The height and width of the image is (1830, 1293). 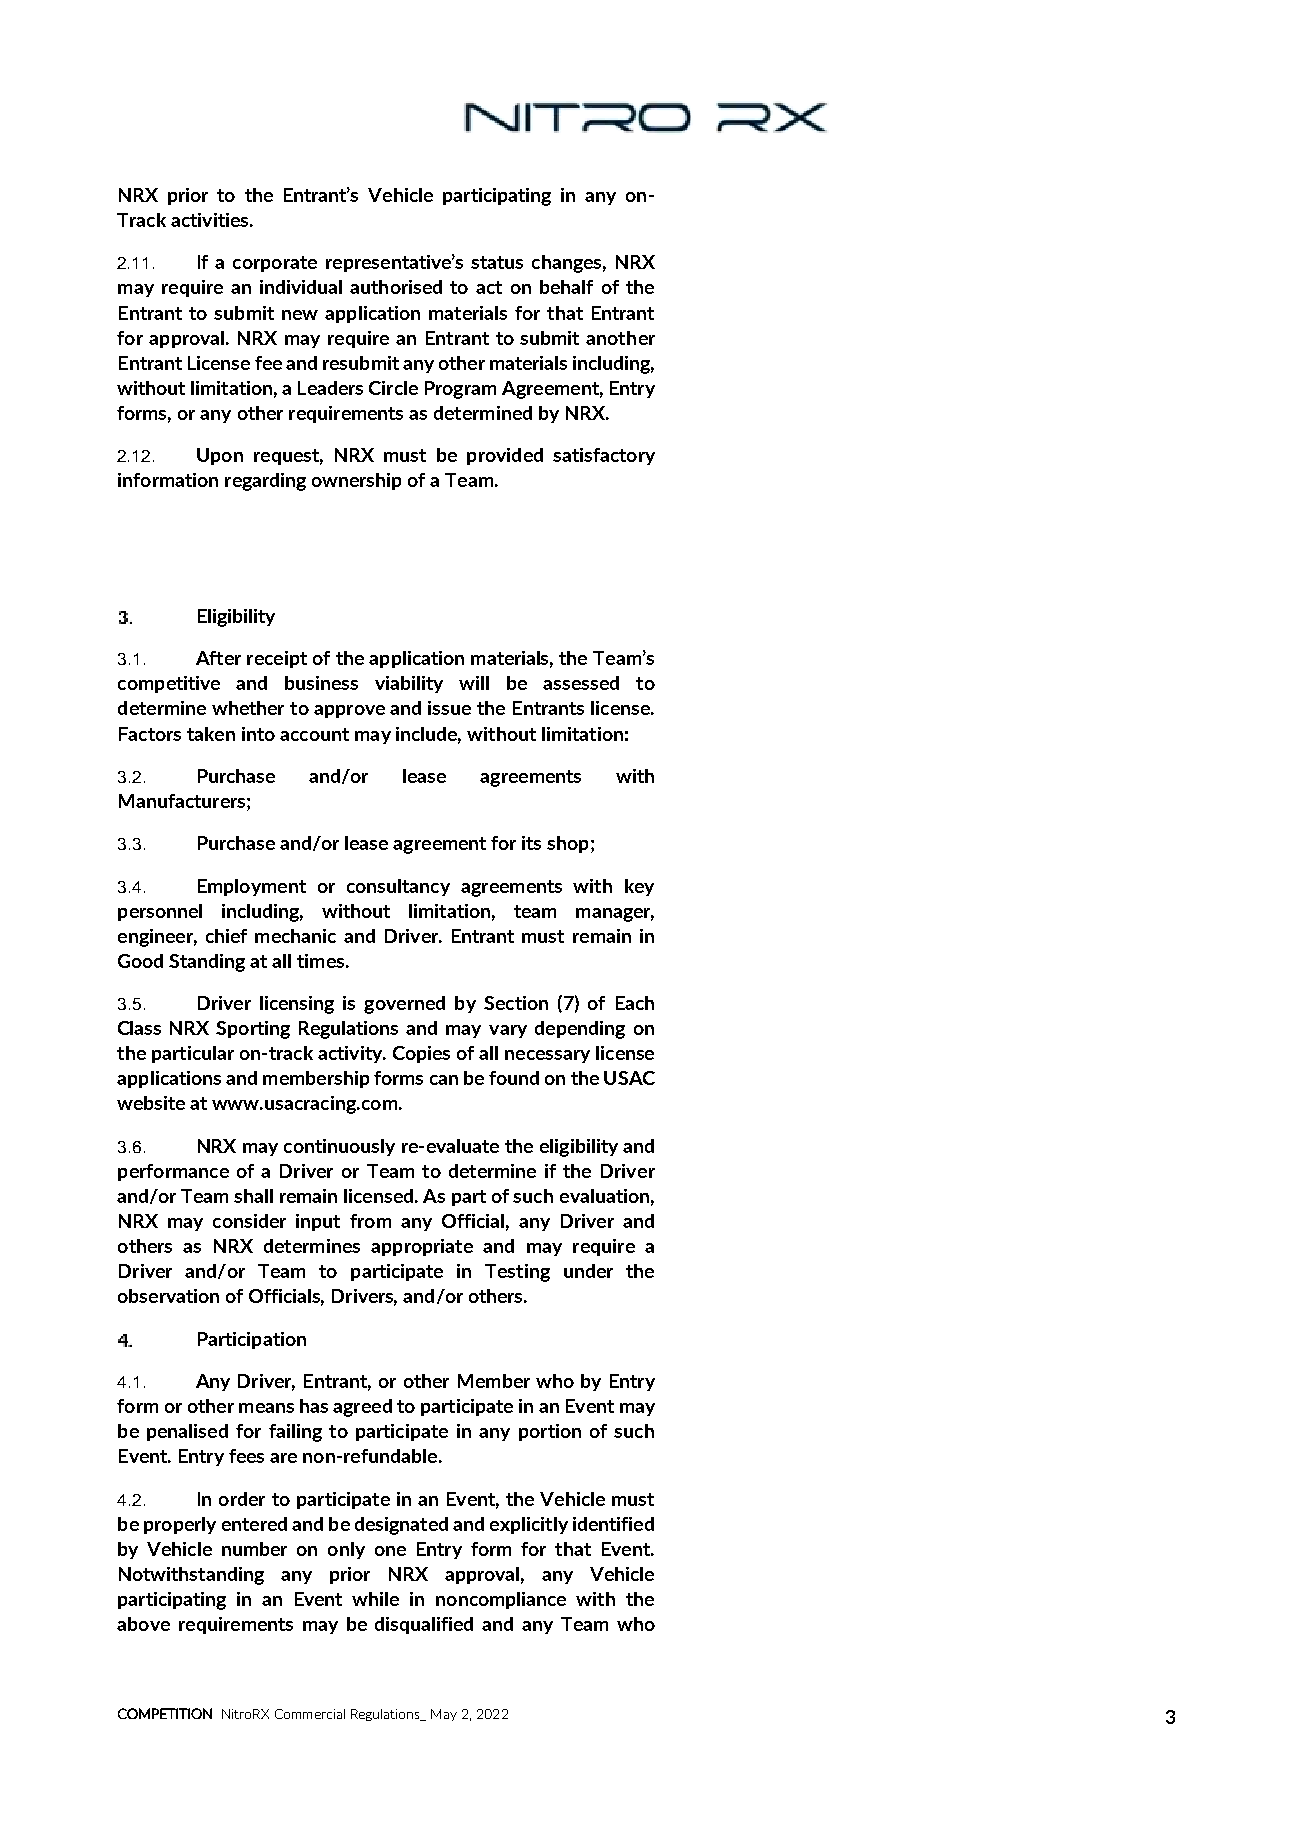 What do you see at coordinates (211, 220) in the image?
I see `activities` at bounding box center [211, 220].
